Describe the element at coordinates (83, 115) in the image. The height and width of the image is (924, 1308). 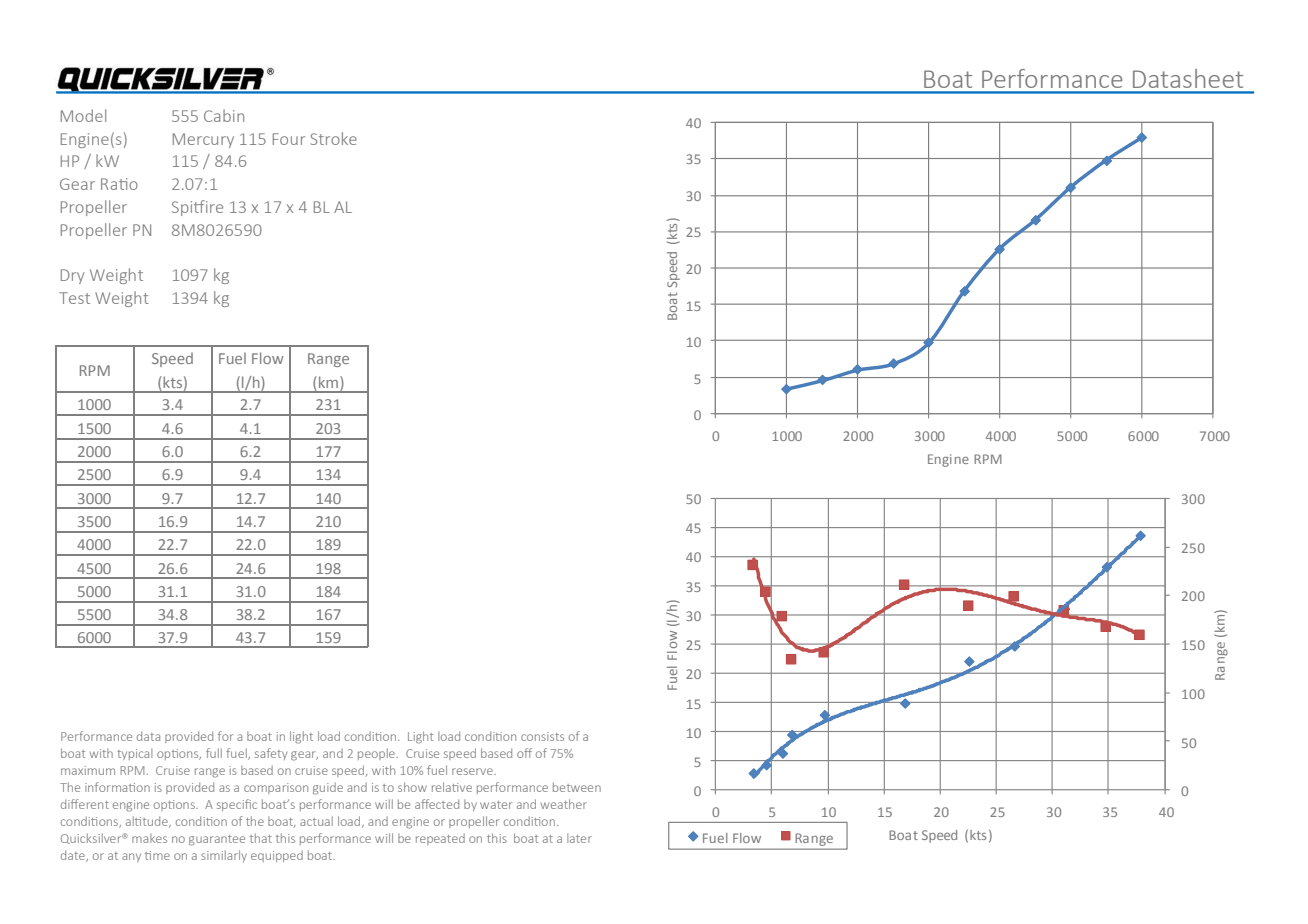
I see `Model` at that location.
